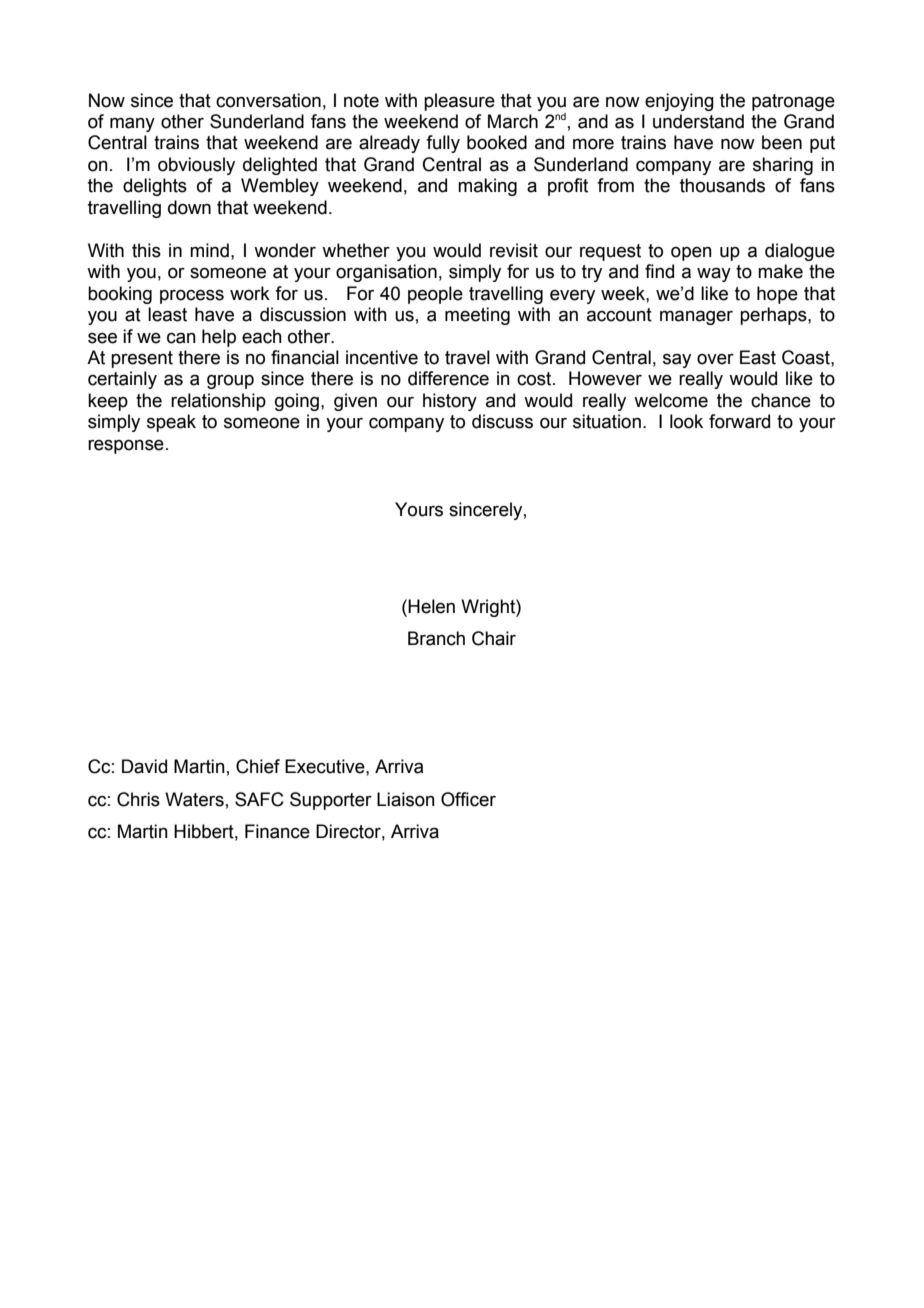  What do you see at coordinates (494, 638) in the page?
I see `Chair` at bounding box center [494, 638].
